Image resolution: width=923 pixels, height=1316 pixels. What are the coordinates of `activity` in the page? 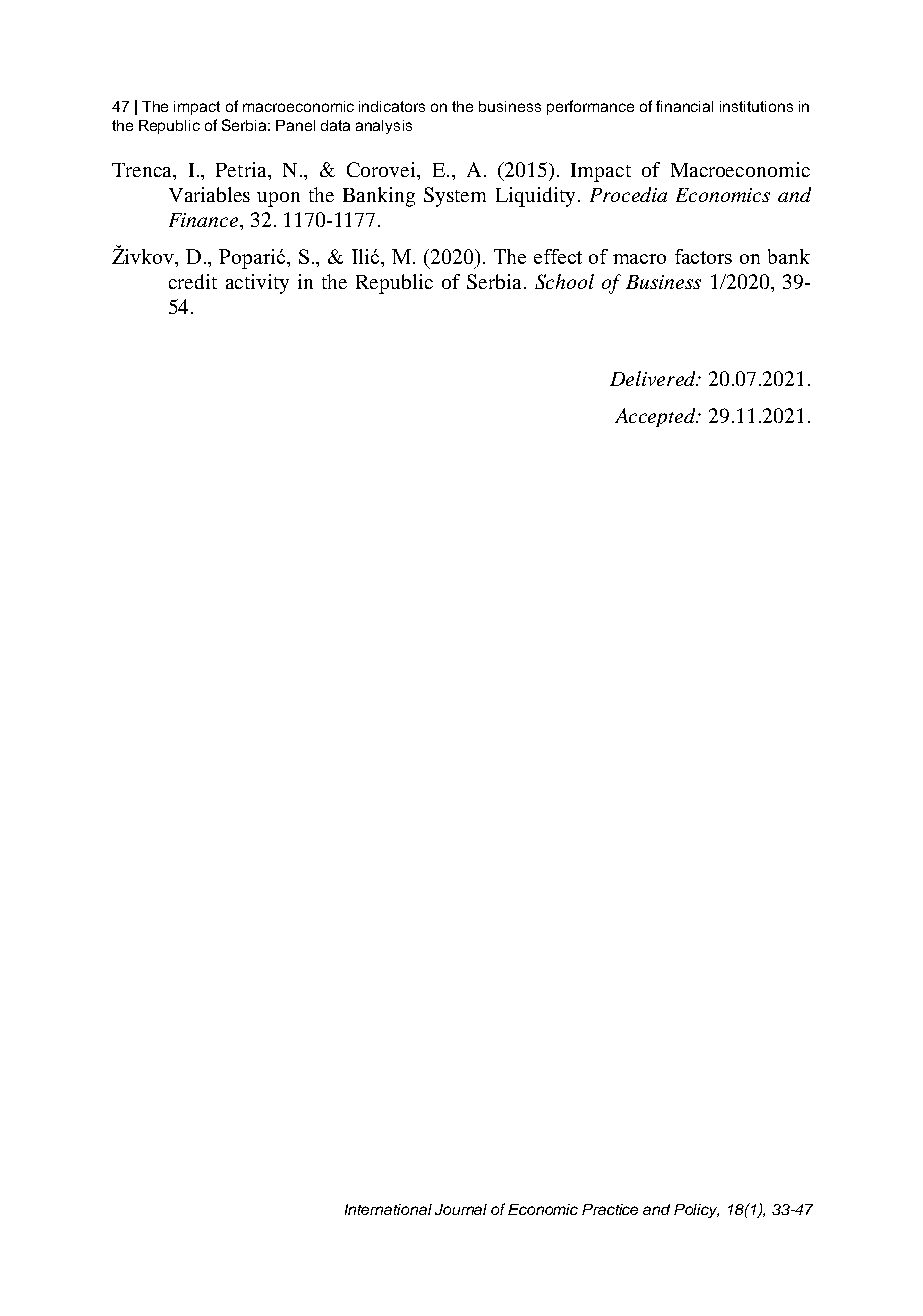 It's located at (257, 284).
